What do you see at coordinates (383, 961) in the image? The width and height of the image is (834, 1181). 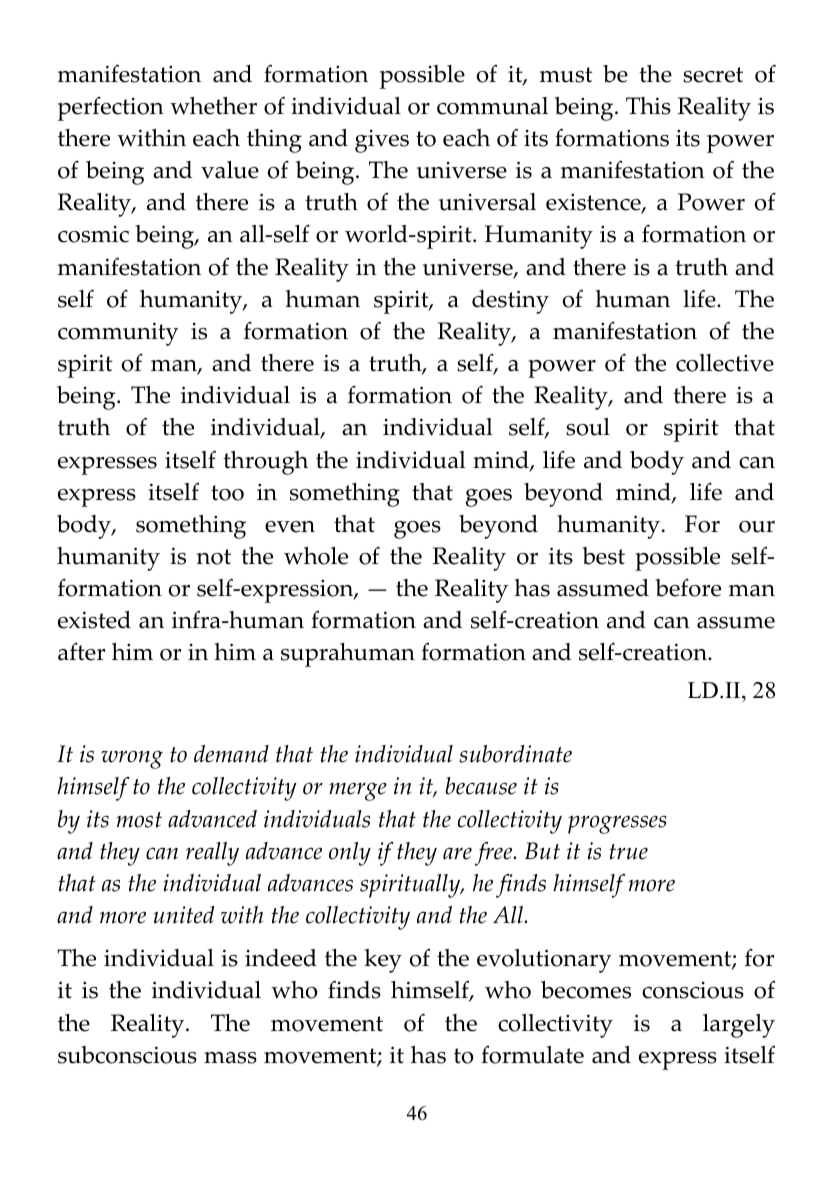 I see `key` at bounding box center [383, 961].
